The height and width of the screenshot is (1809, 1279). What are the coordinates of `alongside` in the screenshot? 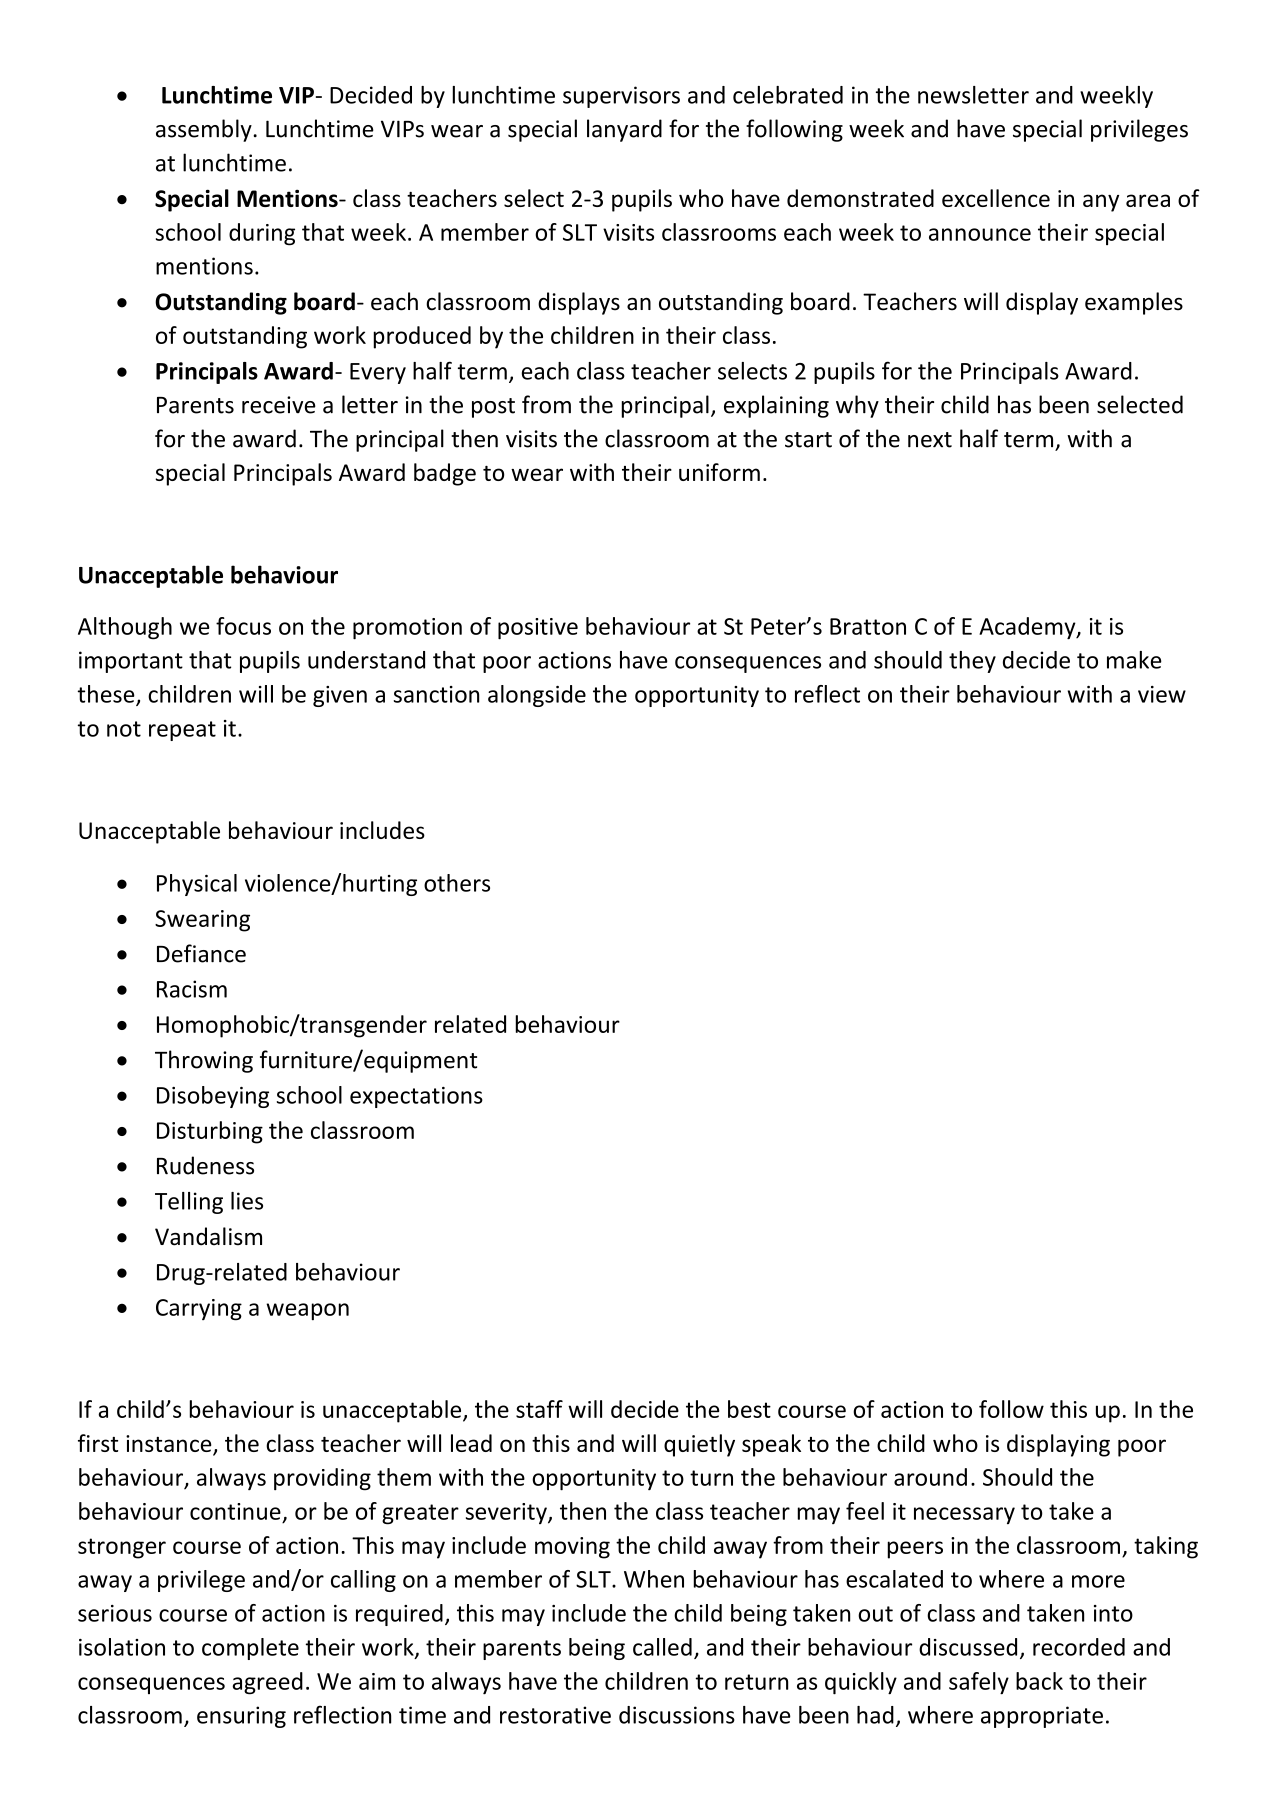 It's located at (537, 696).
